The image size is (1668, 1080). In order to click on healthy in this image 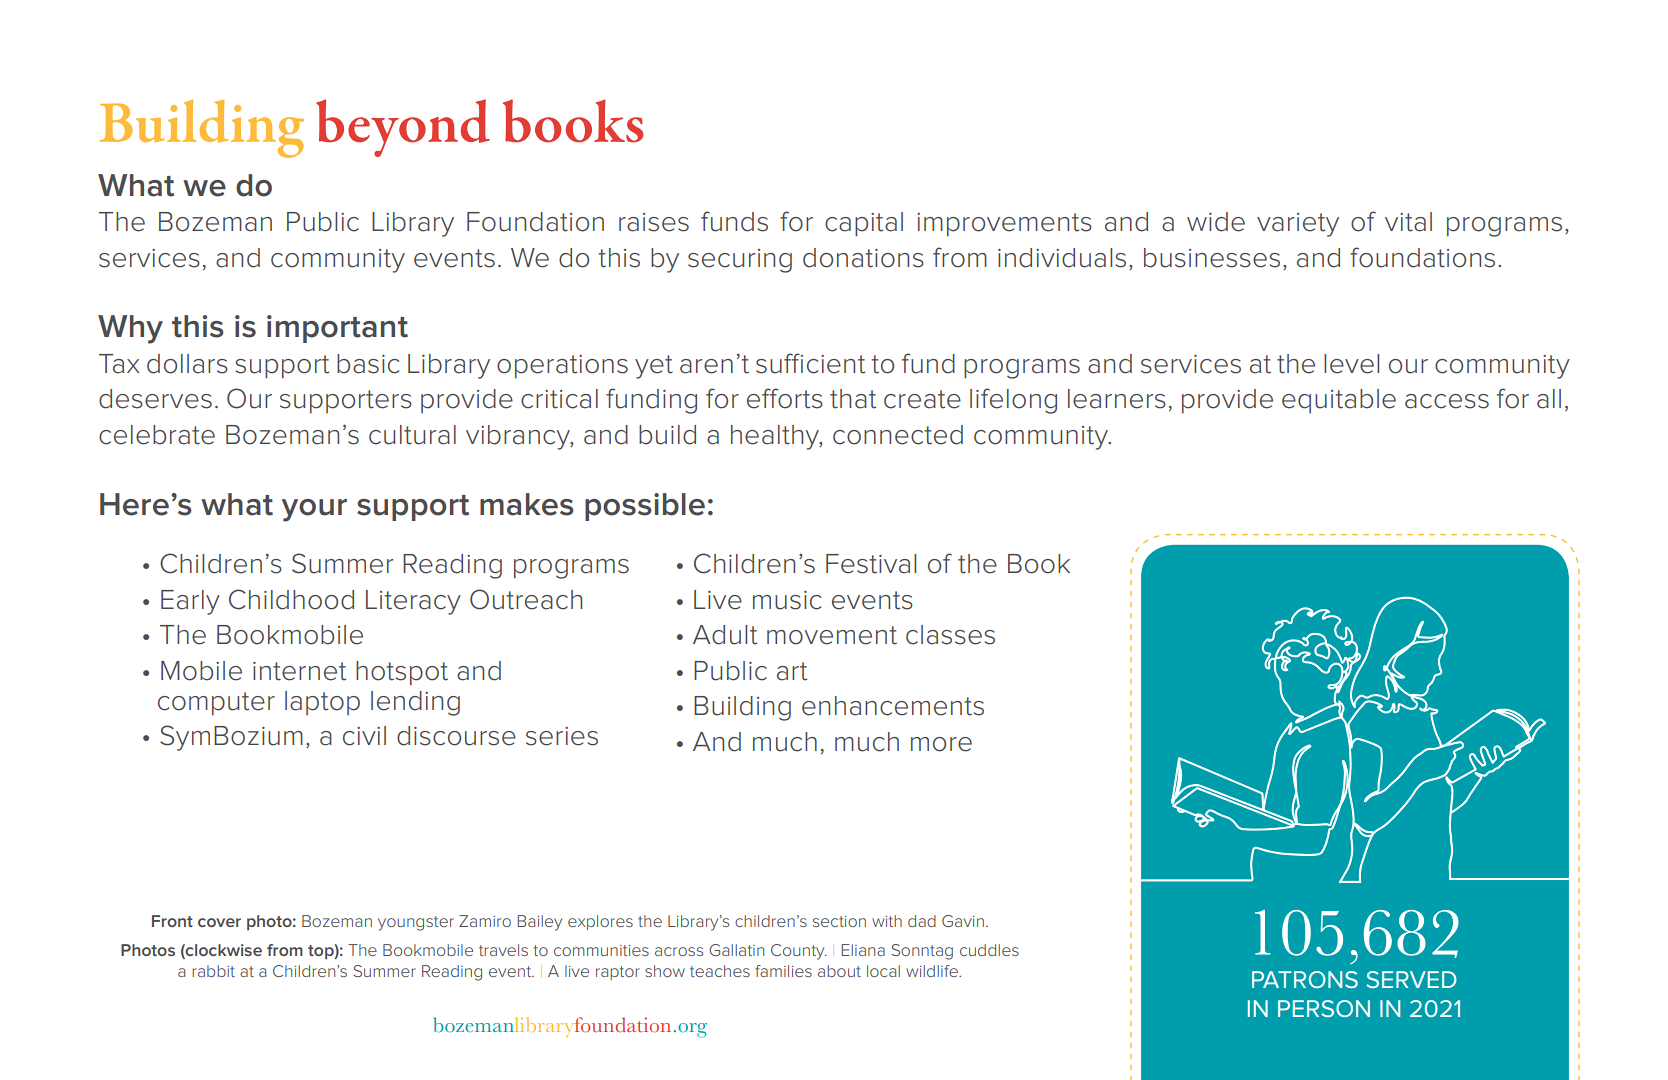, I will do `click(776, 437)`.
